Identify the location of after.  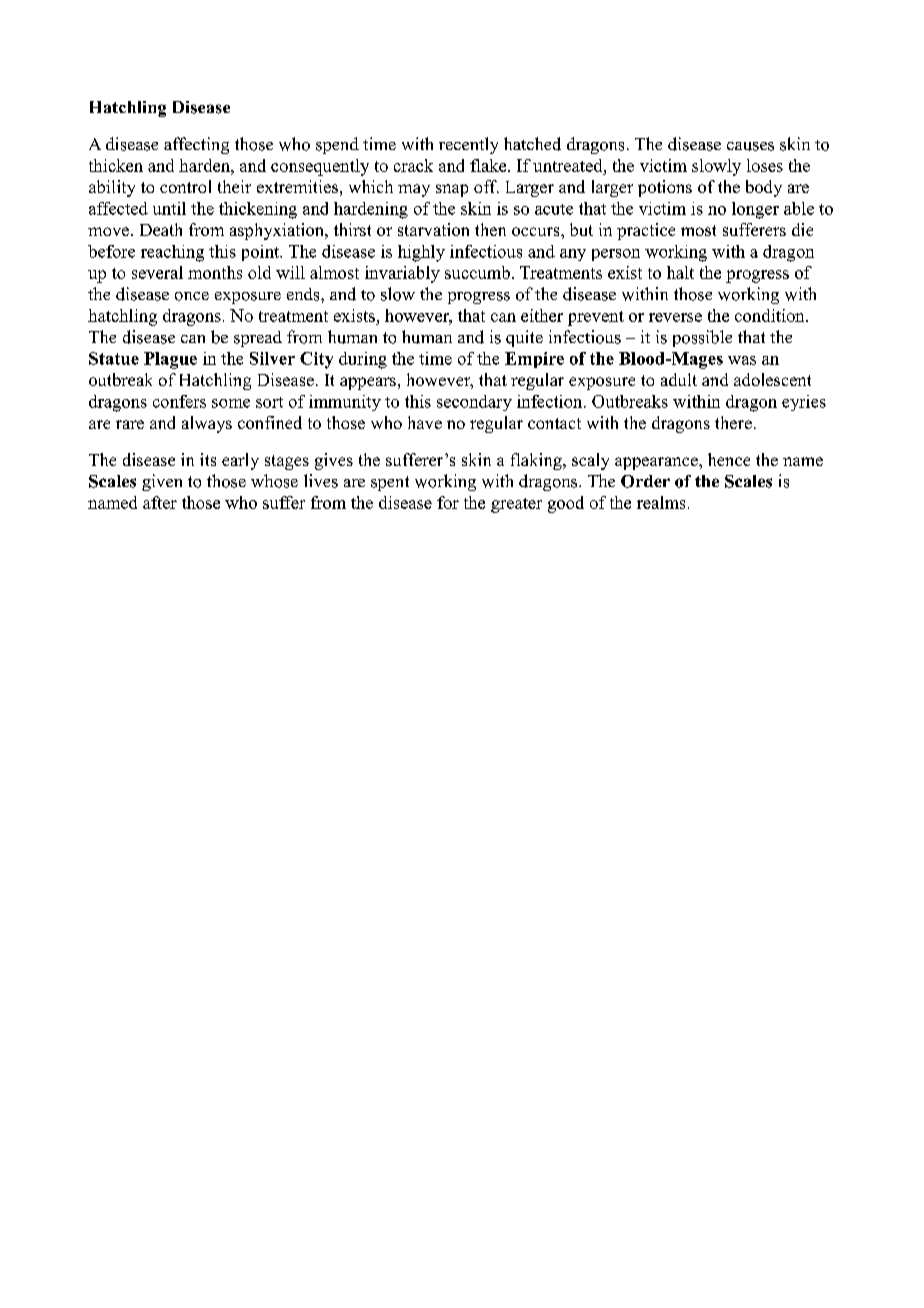
(160, 502).
